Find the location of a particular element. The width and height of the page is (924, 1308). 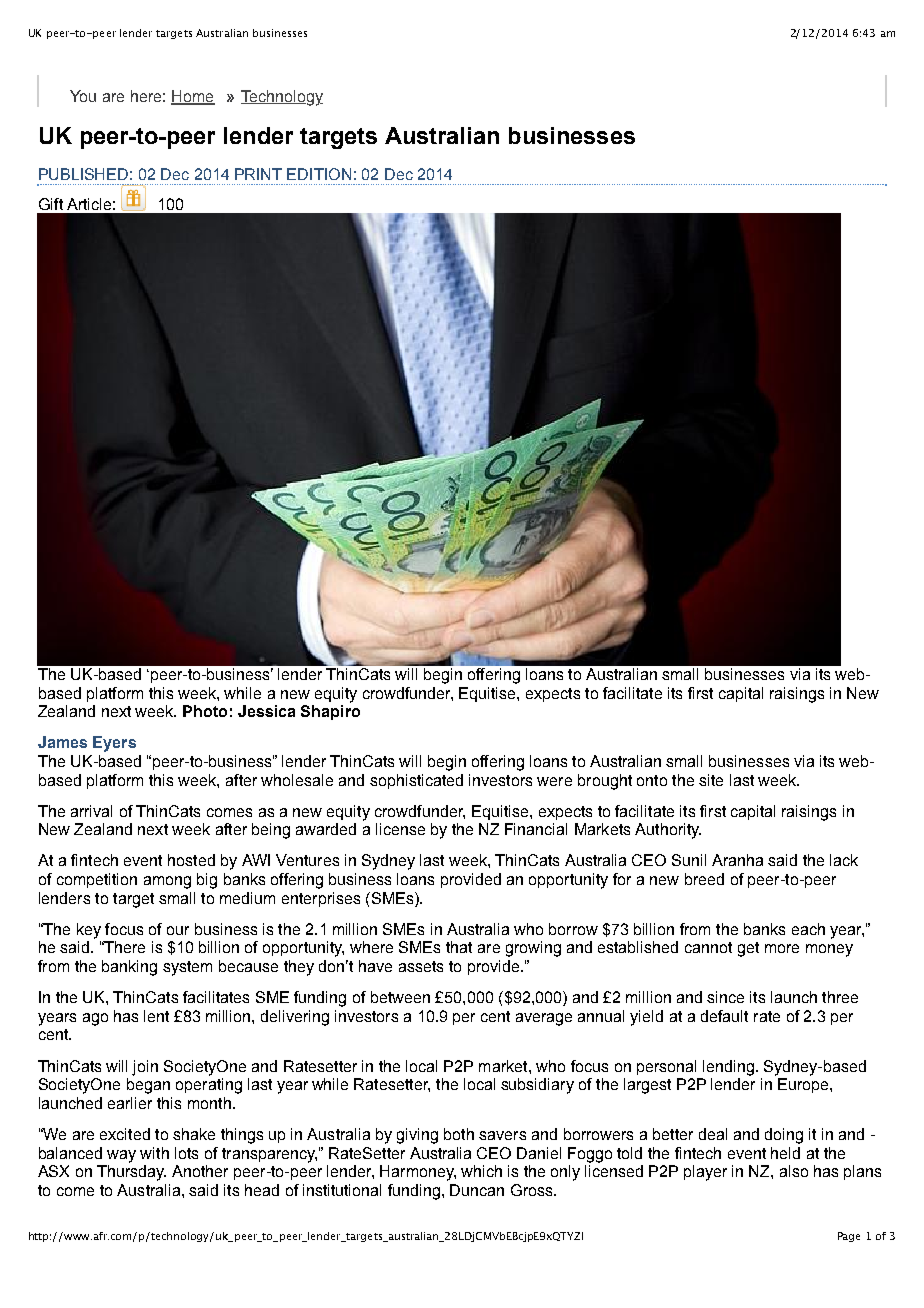

that is located at coordinates (459, 947).
